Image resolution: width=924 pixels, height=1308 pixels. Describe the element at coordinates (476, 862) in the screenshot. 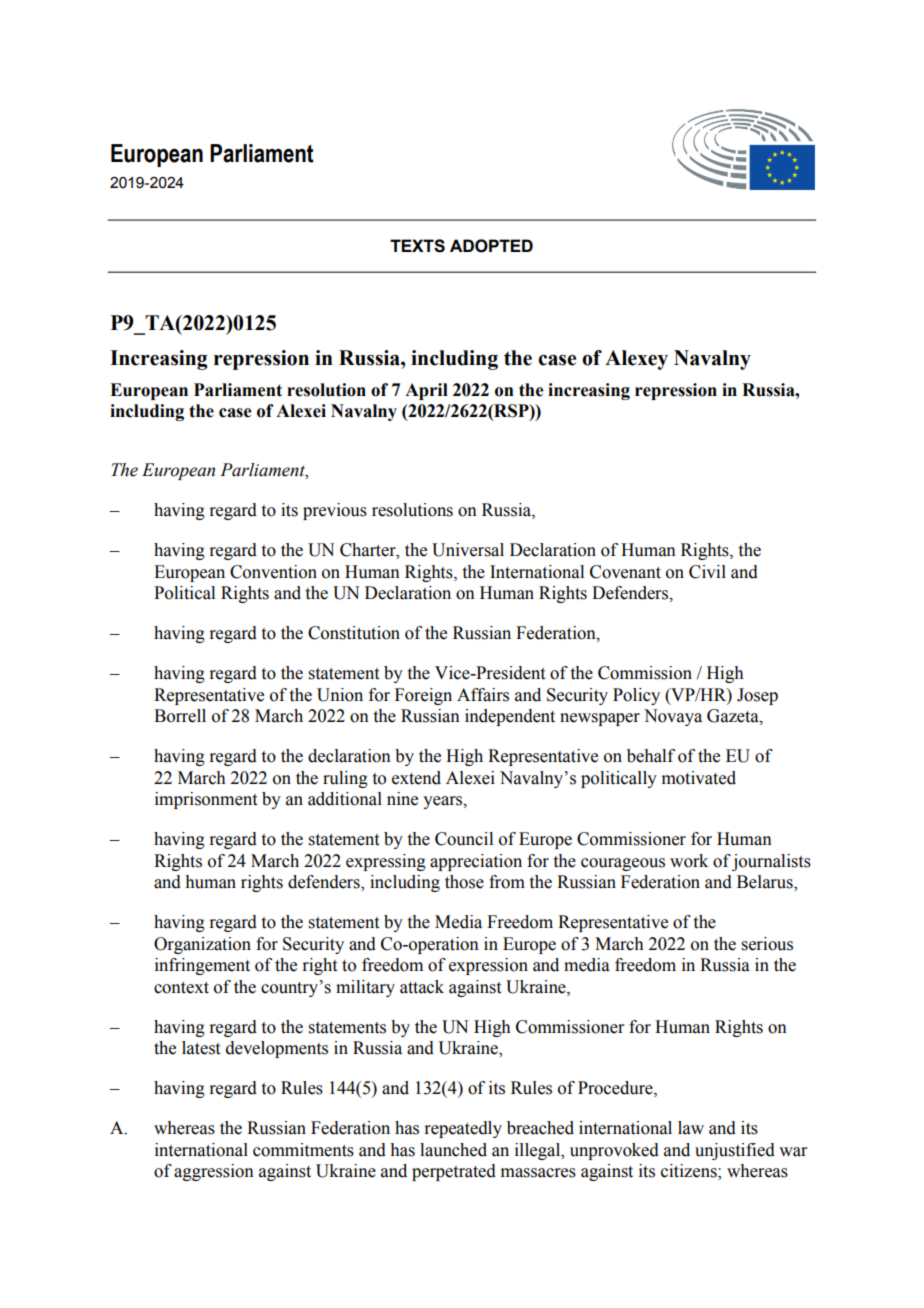

I see `appreciation` at that location.
